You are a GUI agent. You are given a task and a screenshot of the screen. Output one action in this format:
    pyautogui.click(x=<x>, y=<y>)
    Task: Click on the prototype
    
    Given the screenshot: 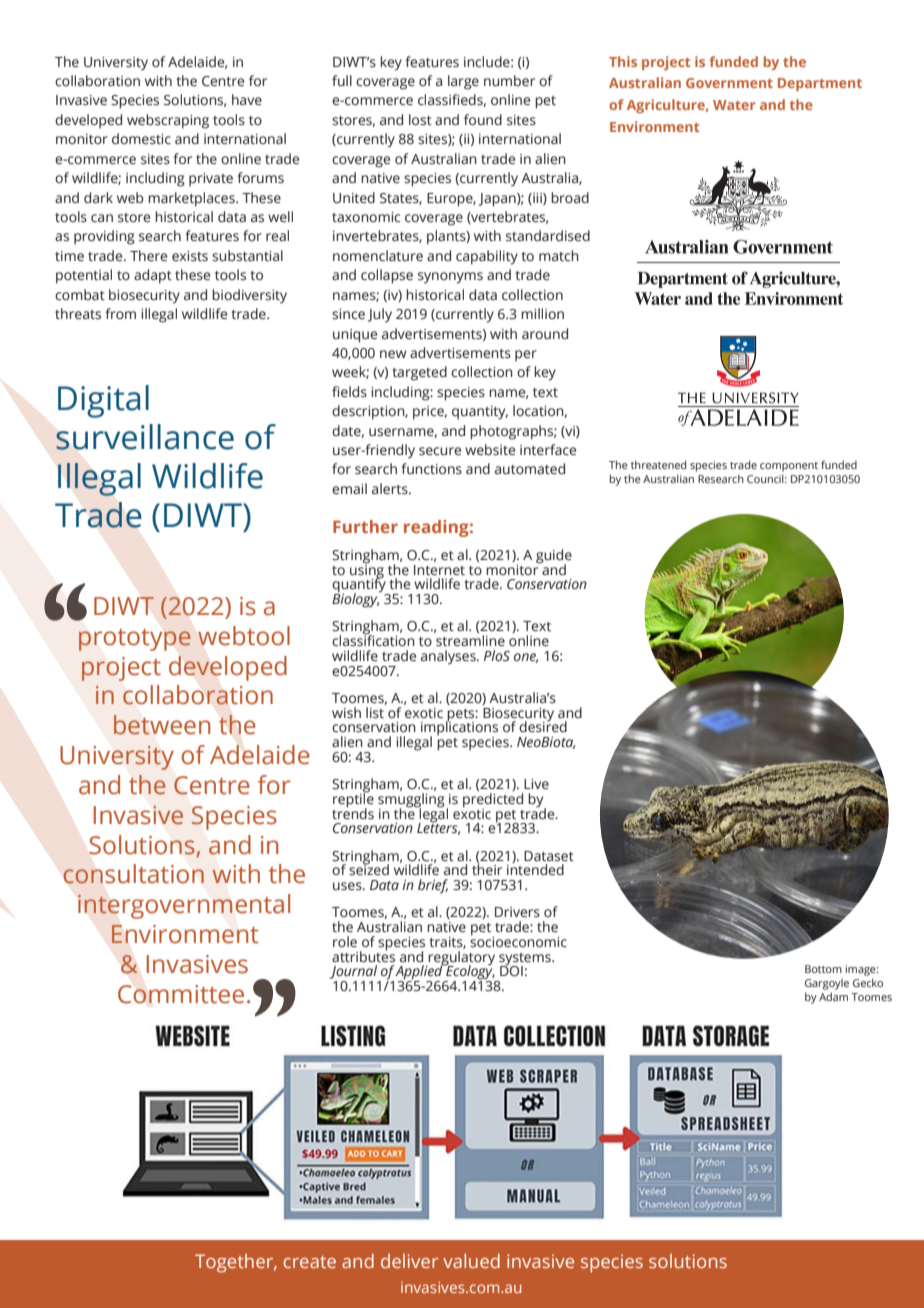 What is the action you would take?
    pyautogui.click(x=135, y=640)
